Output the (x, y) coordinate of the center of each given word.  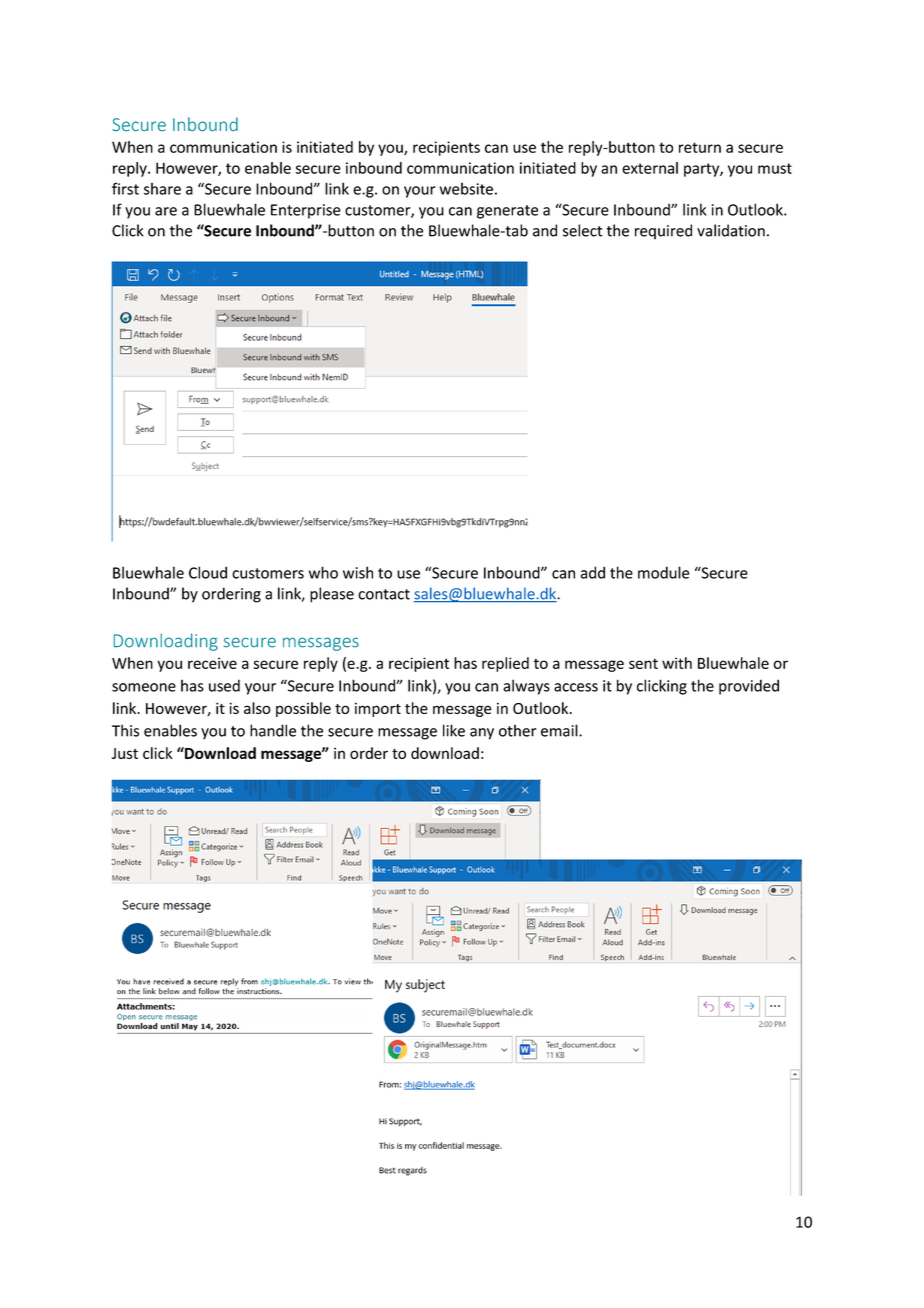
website (466, 189)
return (700, 147)
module (663, 572)
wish (358, 572)
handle (273, 730)
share (162, 189)
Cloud (208, 572)
